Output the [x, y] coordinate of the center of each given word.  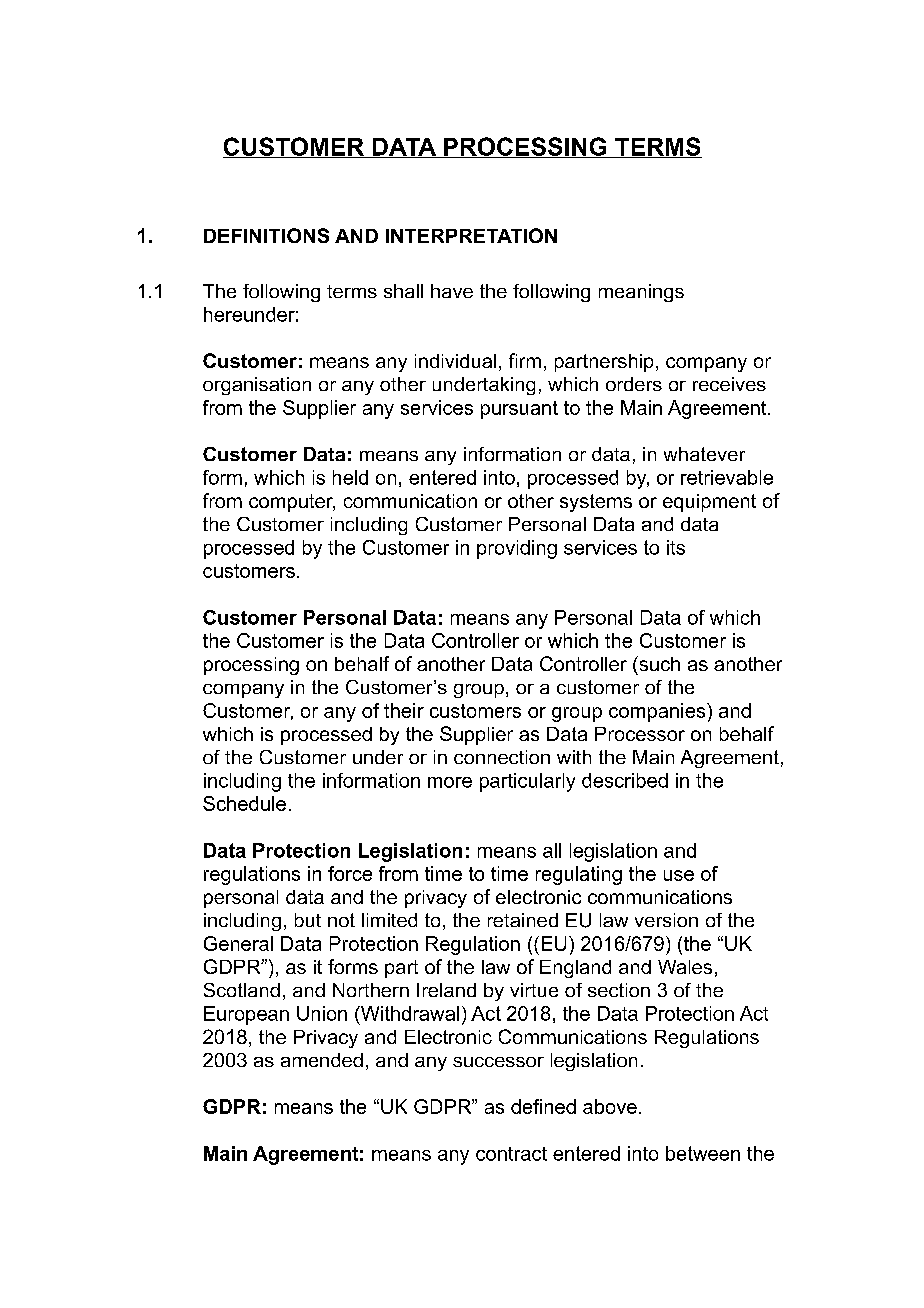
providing [517, 549]
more [450, 782]
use [679, 875]
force [350, 873]
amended [322, 1060]
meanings [641, 293]
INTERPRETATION [471, 235]
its [676, 547]
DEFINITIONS [266, 235]
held [350, 477]
